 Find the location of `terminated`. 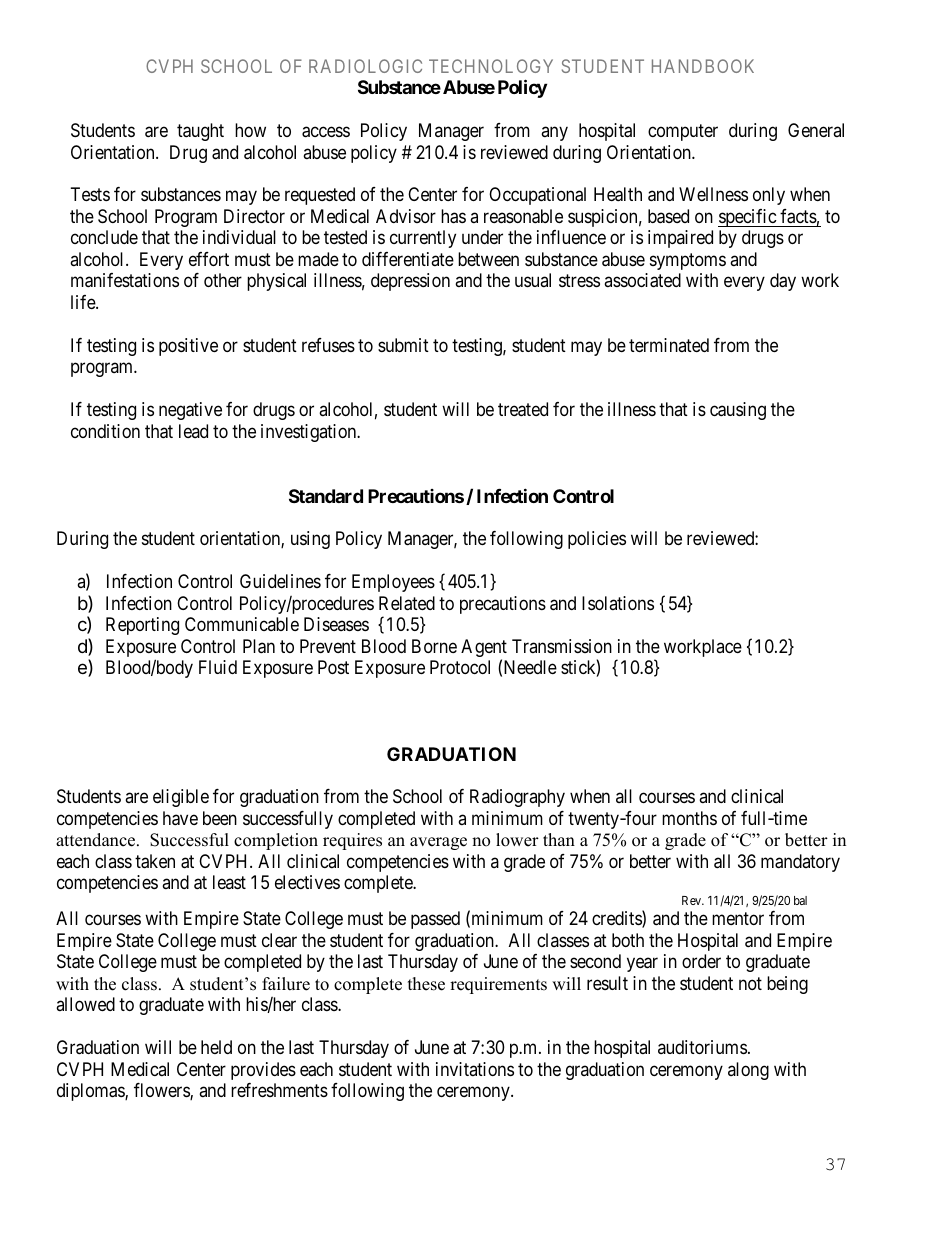

terminated is located at coordinates (669, 345).
